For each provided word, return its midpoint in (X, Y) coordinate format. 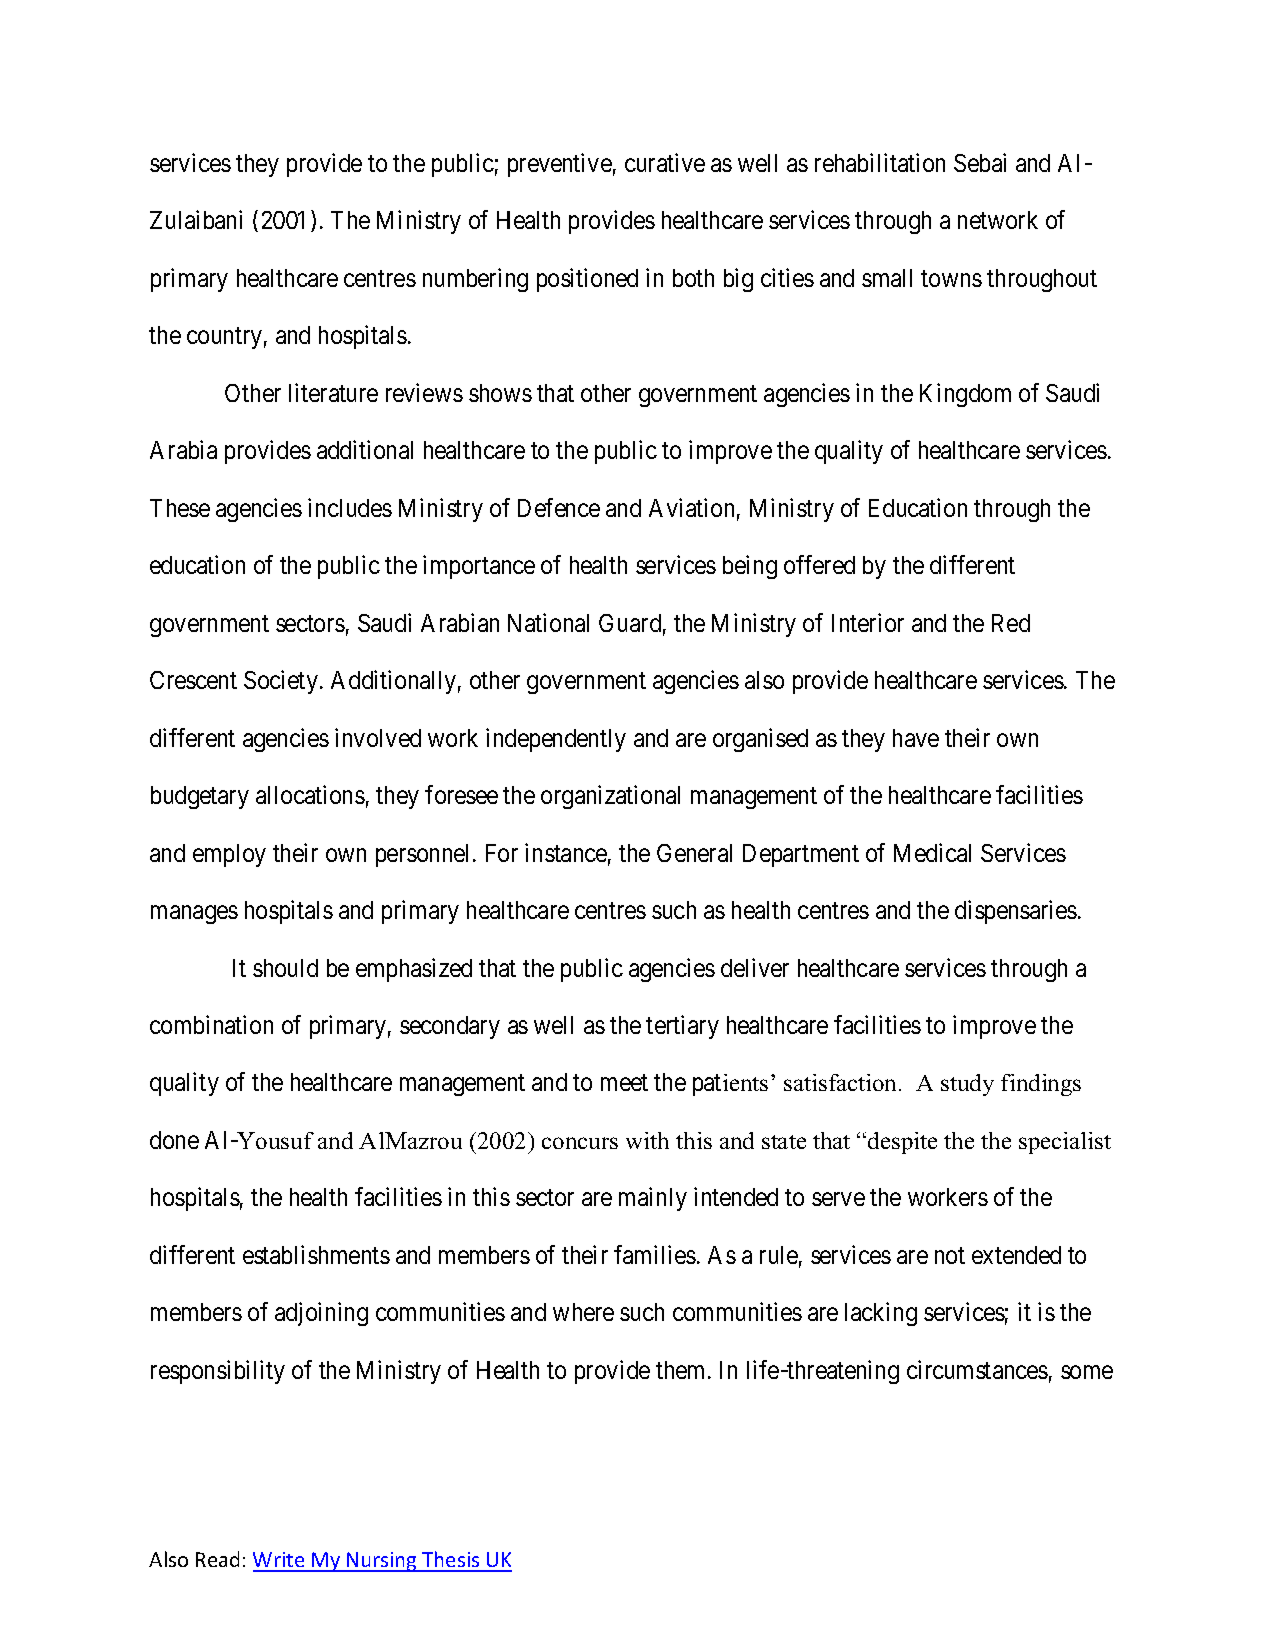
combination (211, 1024)
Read (217, 1559)
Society (282, 682)
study (967, 1085)
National (548, 622)
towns (951, 278)
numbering (475, 280)
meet (624, 1083)
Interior (868, 622)
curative (665, 162)
